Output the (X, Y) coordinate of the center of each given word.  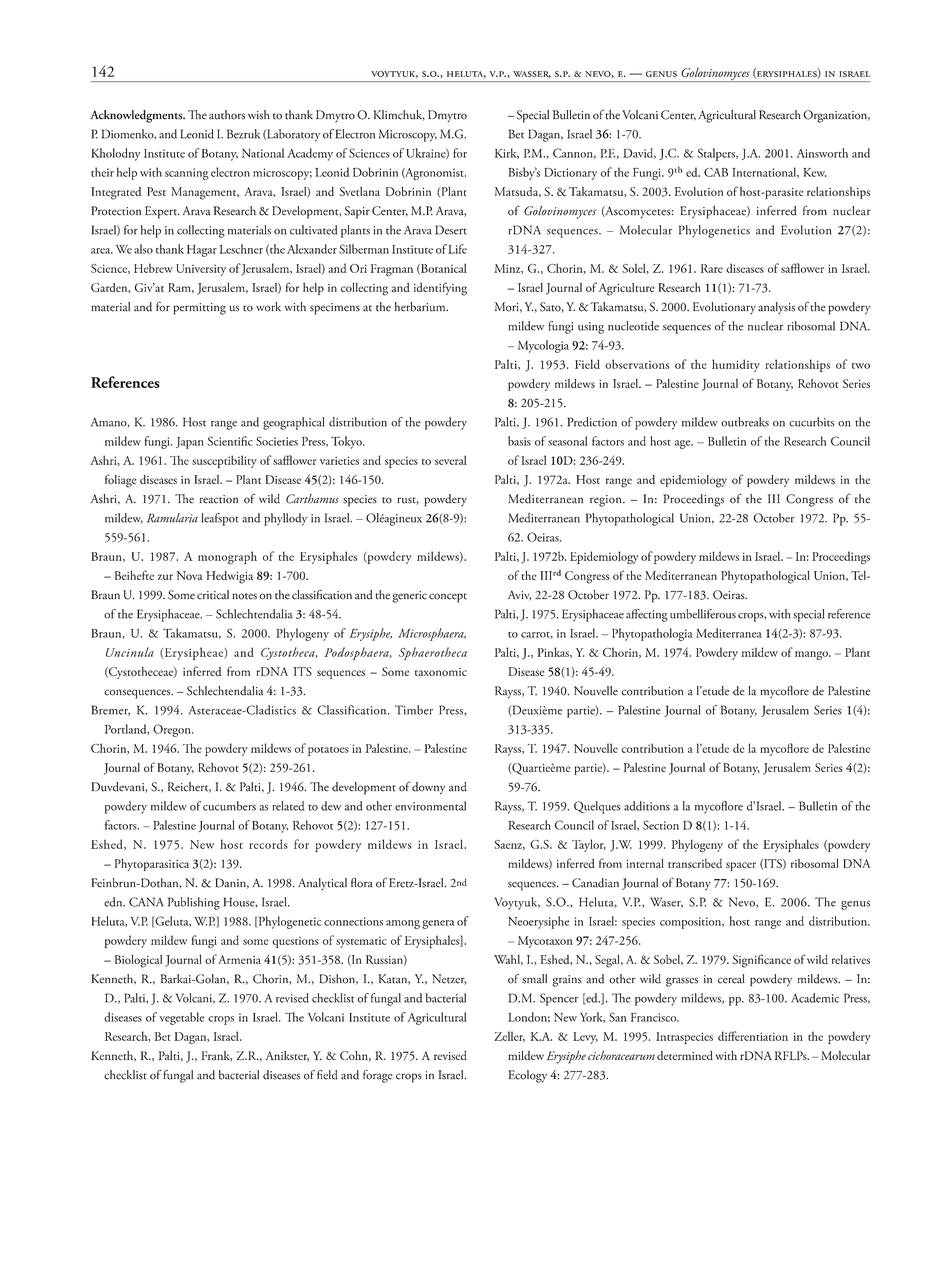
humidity (736, 365)
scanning (187, 174)
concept (448, 598)
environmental (430, 806)
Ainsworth (822, 153)
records (268, 844)
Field (587, 364)
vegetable (182, 1018)
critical (213, 595)
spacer (741, 866)
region (607, 501)
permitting (199, 309)
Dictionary (571, 174)
